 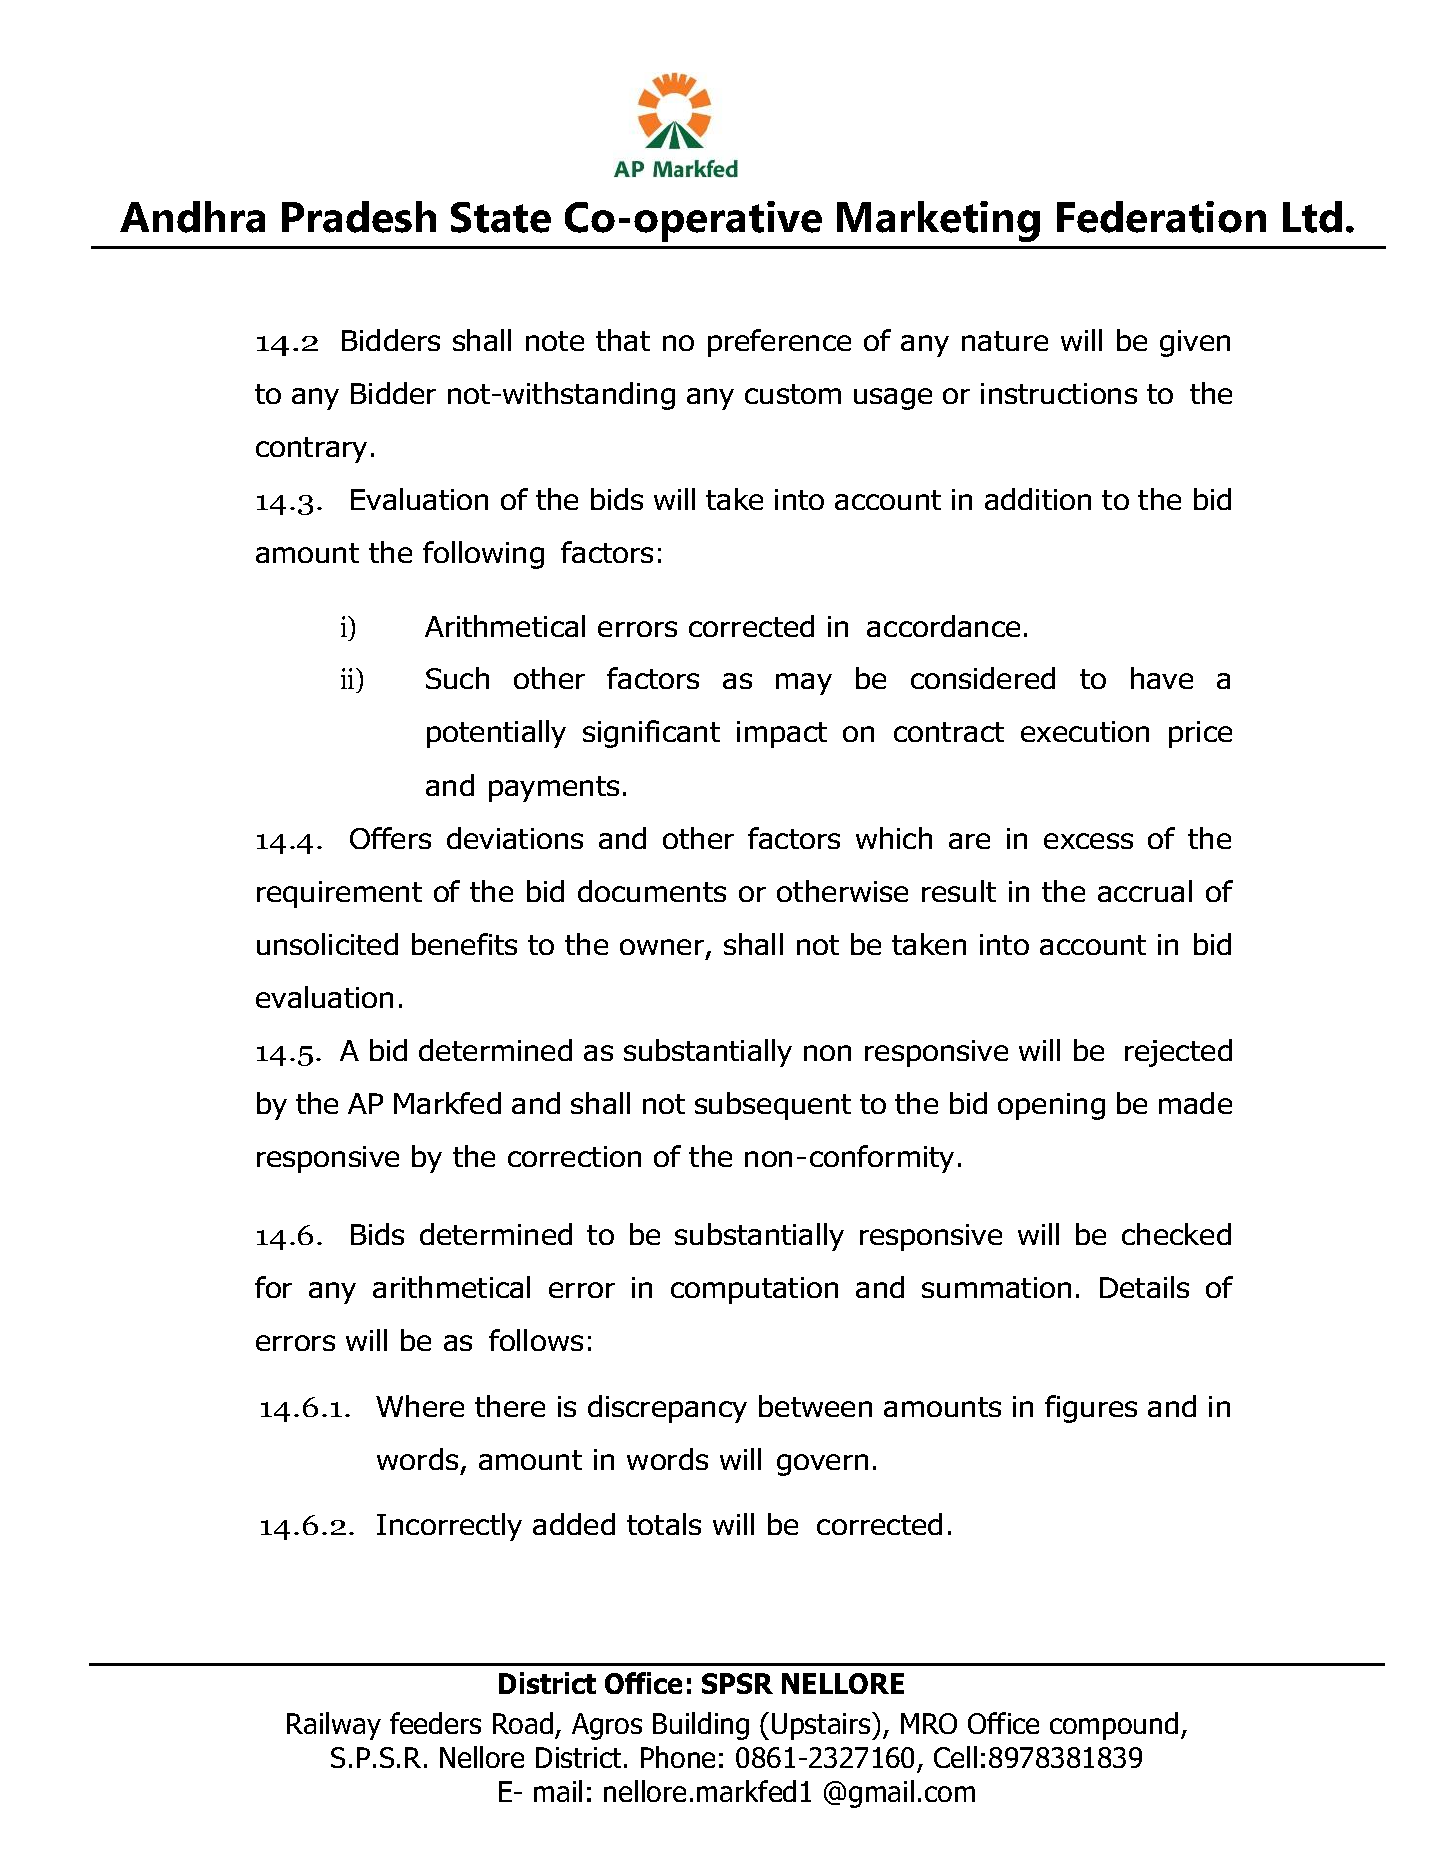 I want to click on compound, so click(x=1114, y=1726).
